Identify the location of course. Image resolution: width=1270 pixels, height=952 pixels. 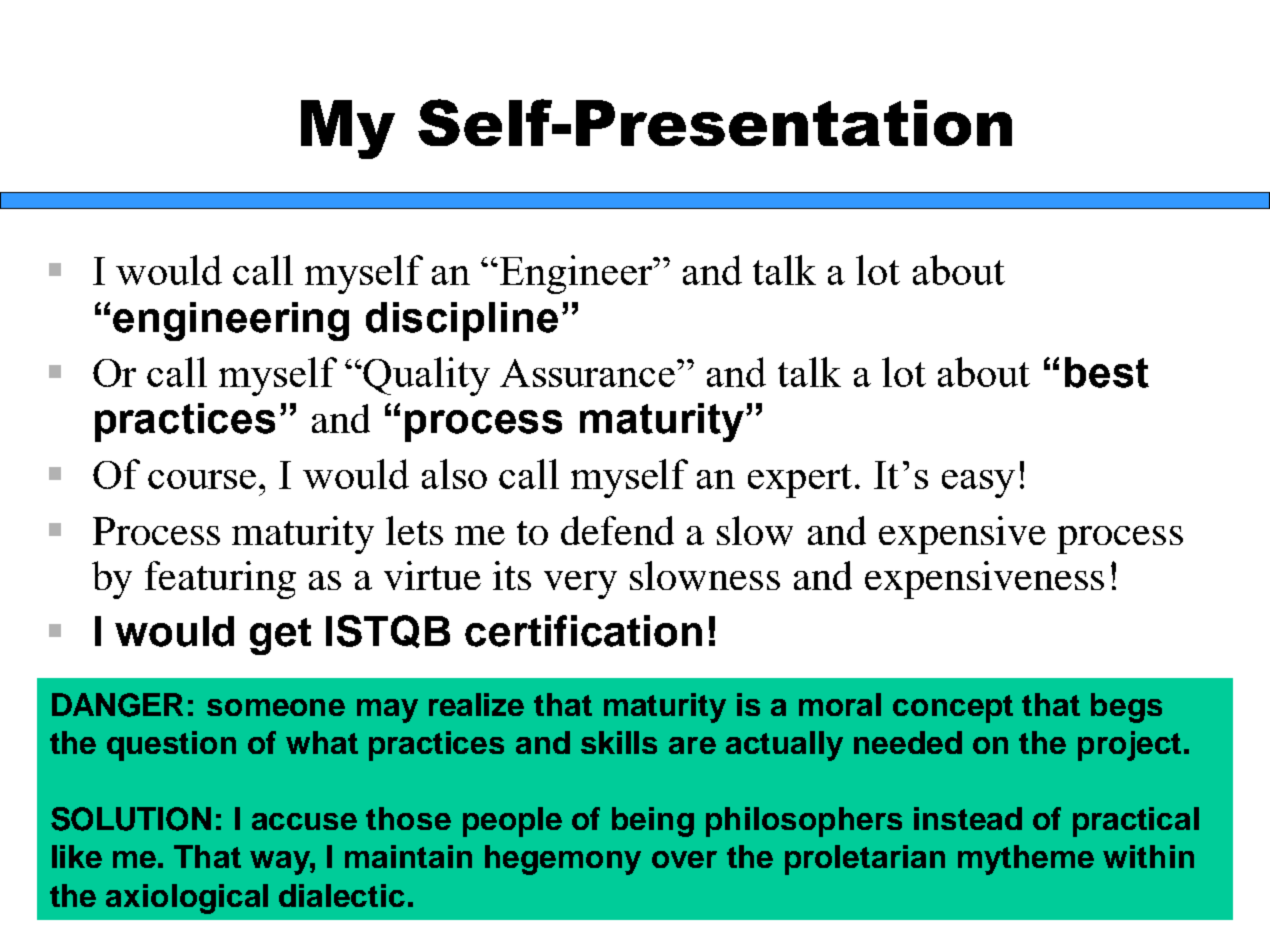
(202, 479).
